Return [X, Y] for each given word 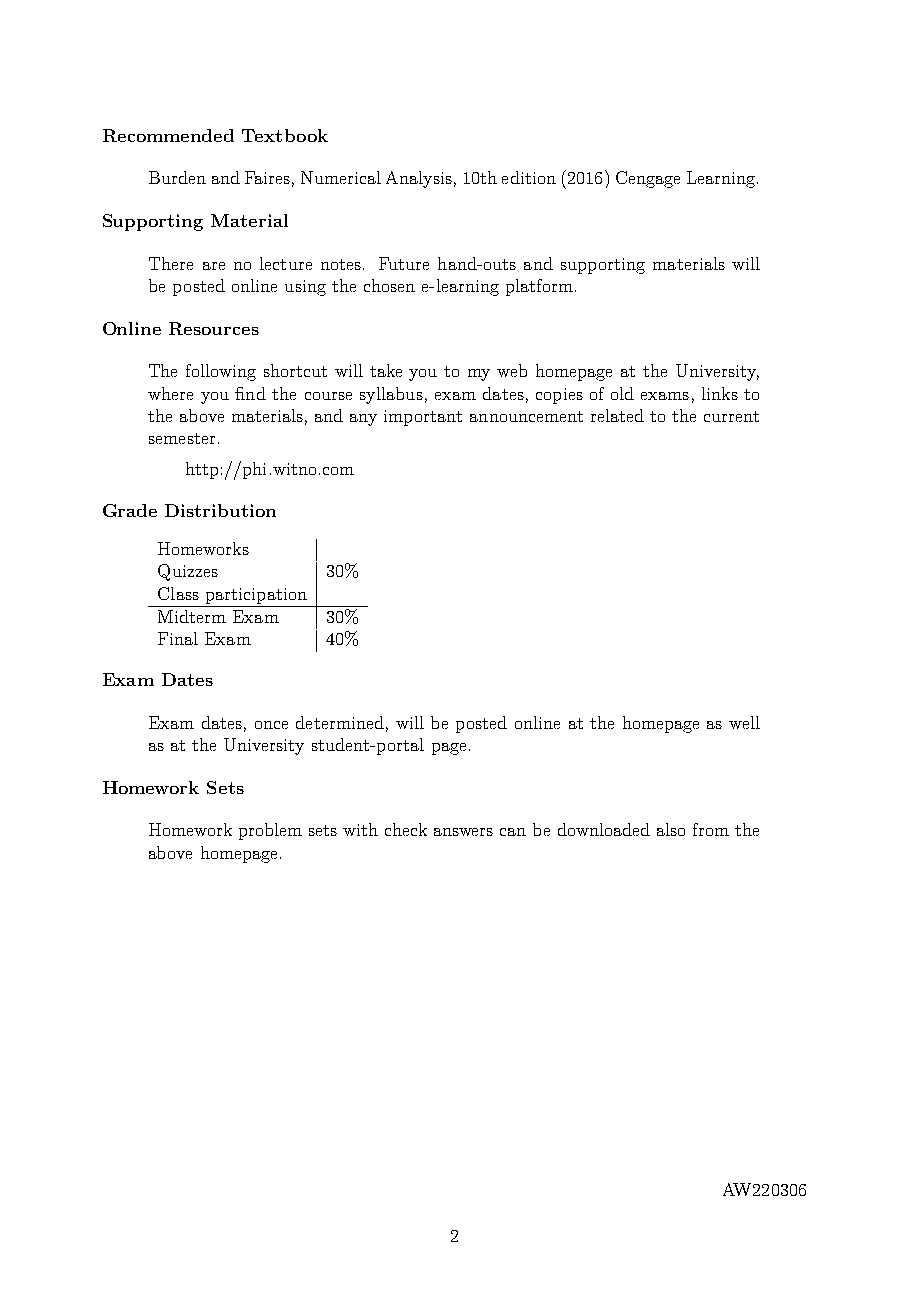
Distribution [220, 510]
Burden [177, 177]
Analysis [419, 179]
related [617, 415]
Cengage [648, 179]
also [671, 829]
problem [270, 831]
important [423, 418]
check [406, 829]
